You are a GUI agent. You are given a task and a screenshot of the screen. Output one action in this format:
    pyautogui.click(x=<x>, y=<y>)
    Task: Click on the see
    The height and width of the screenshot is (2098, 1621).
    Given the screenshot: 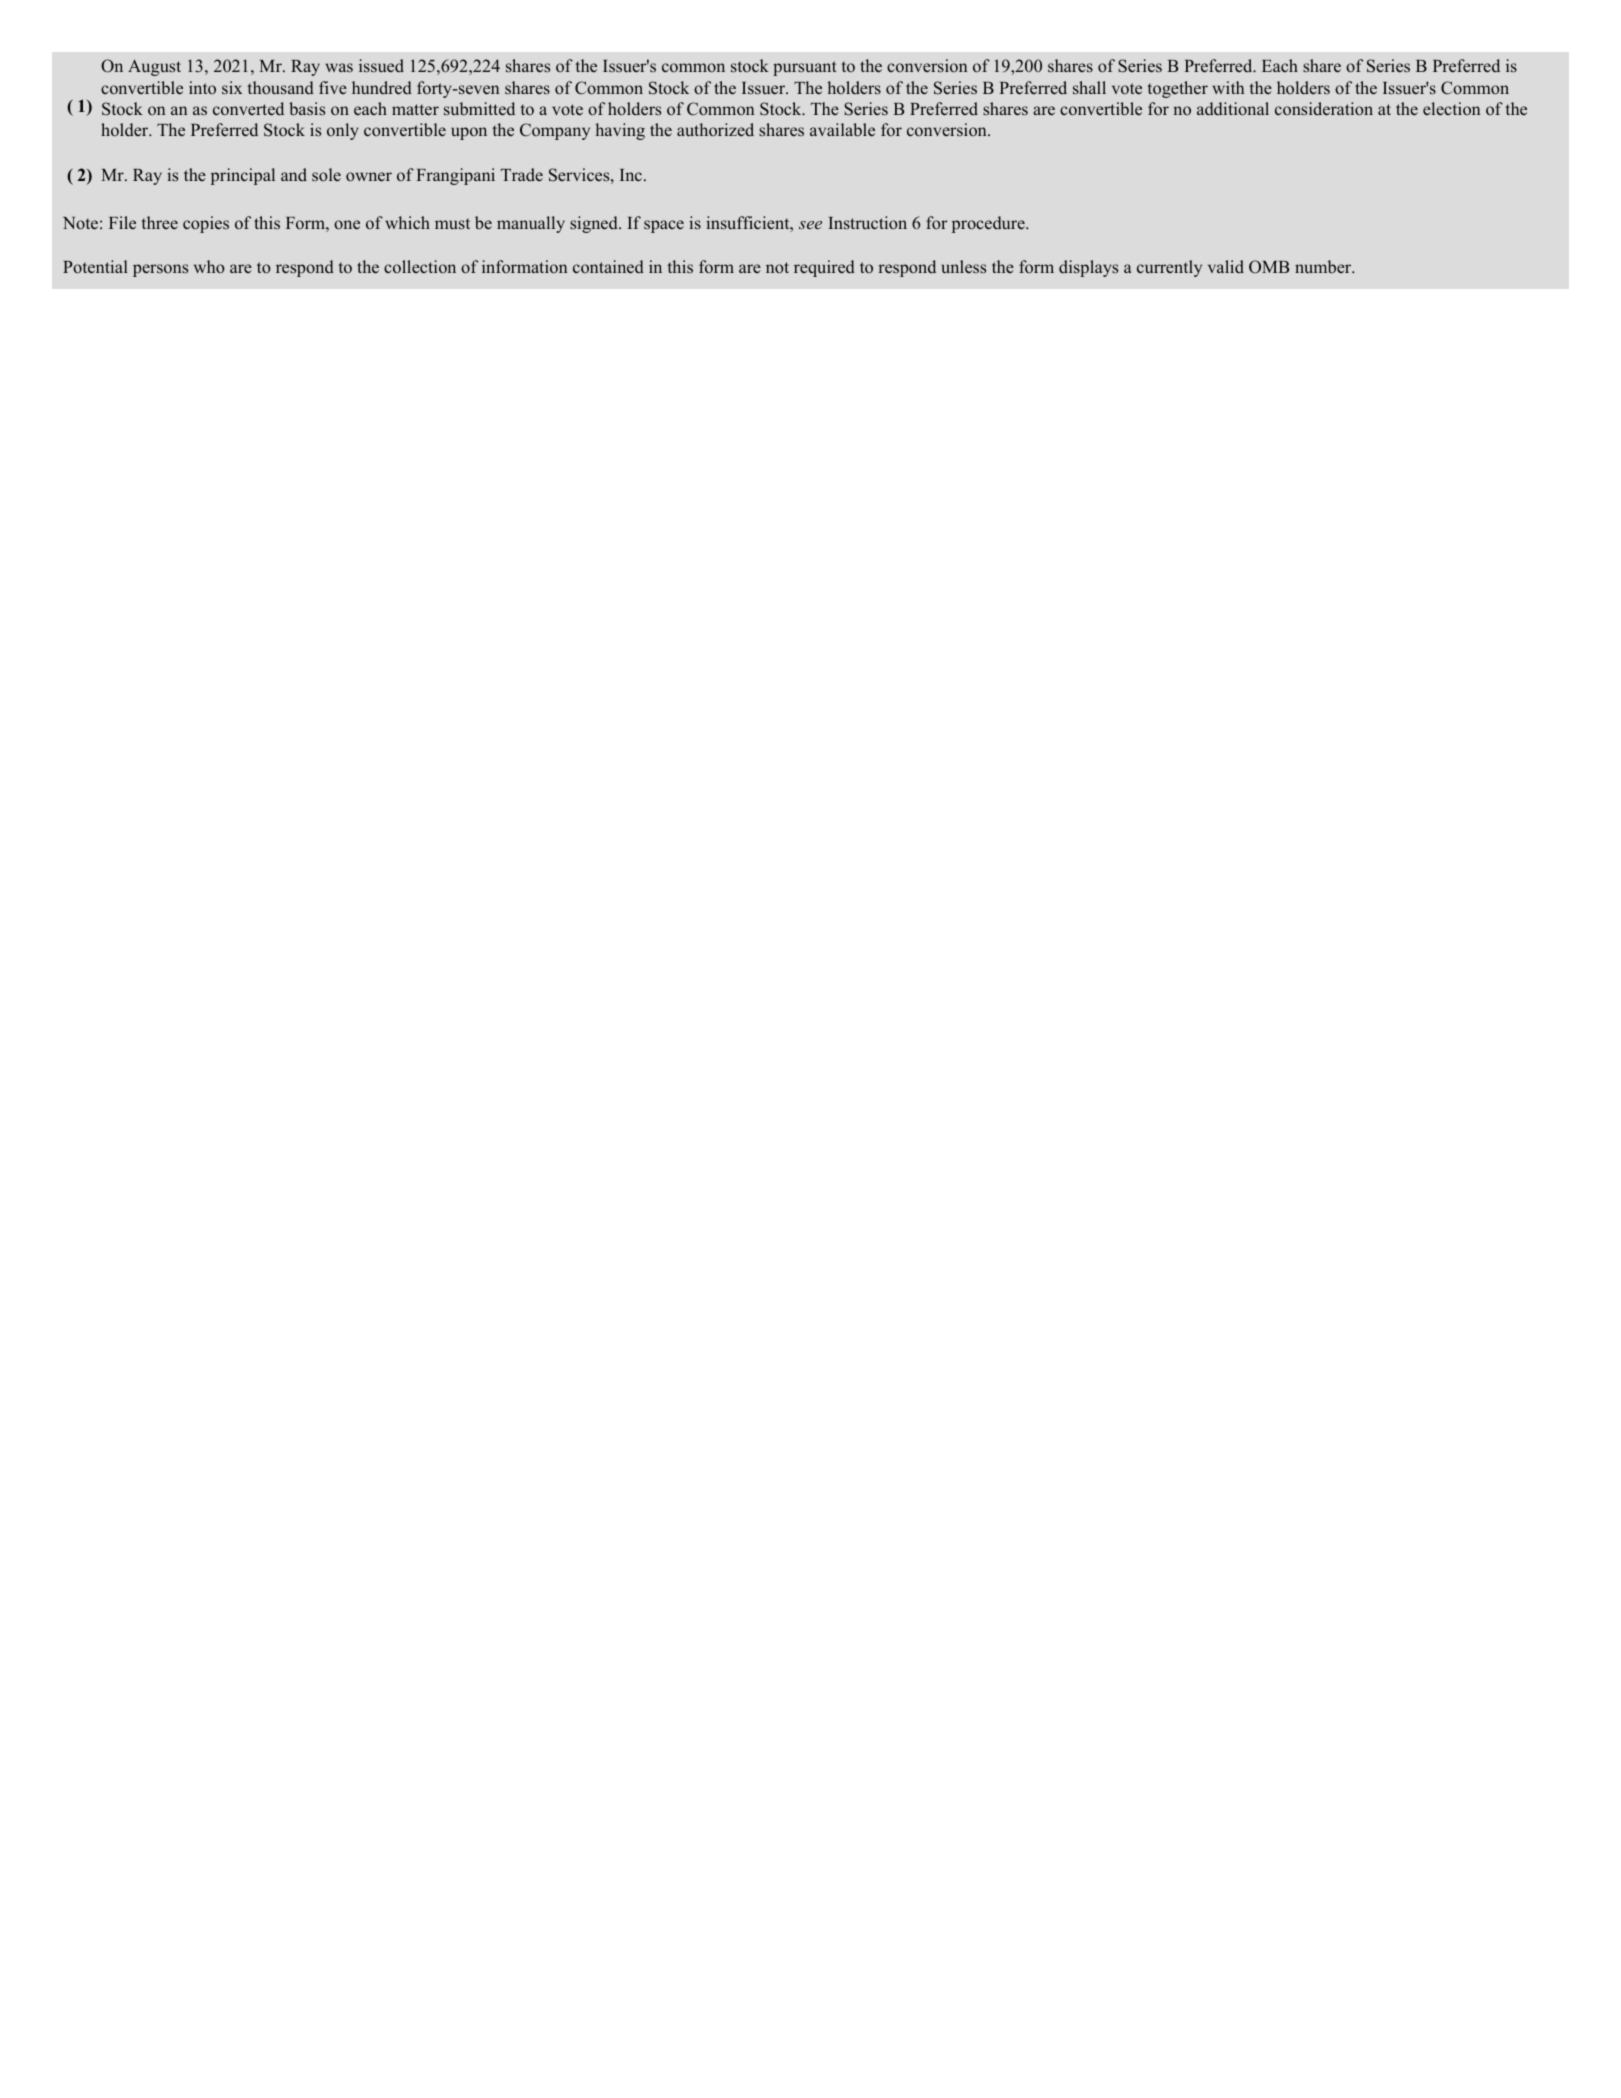 What is the action you would take?
    pyautogui.click(x=810, y=225)
